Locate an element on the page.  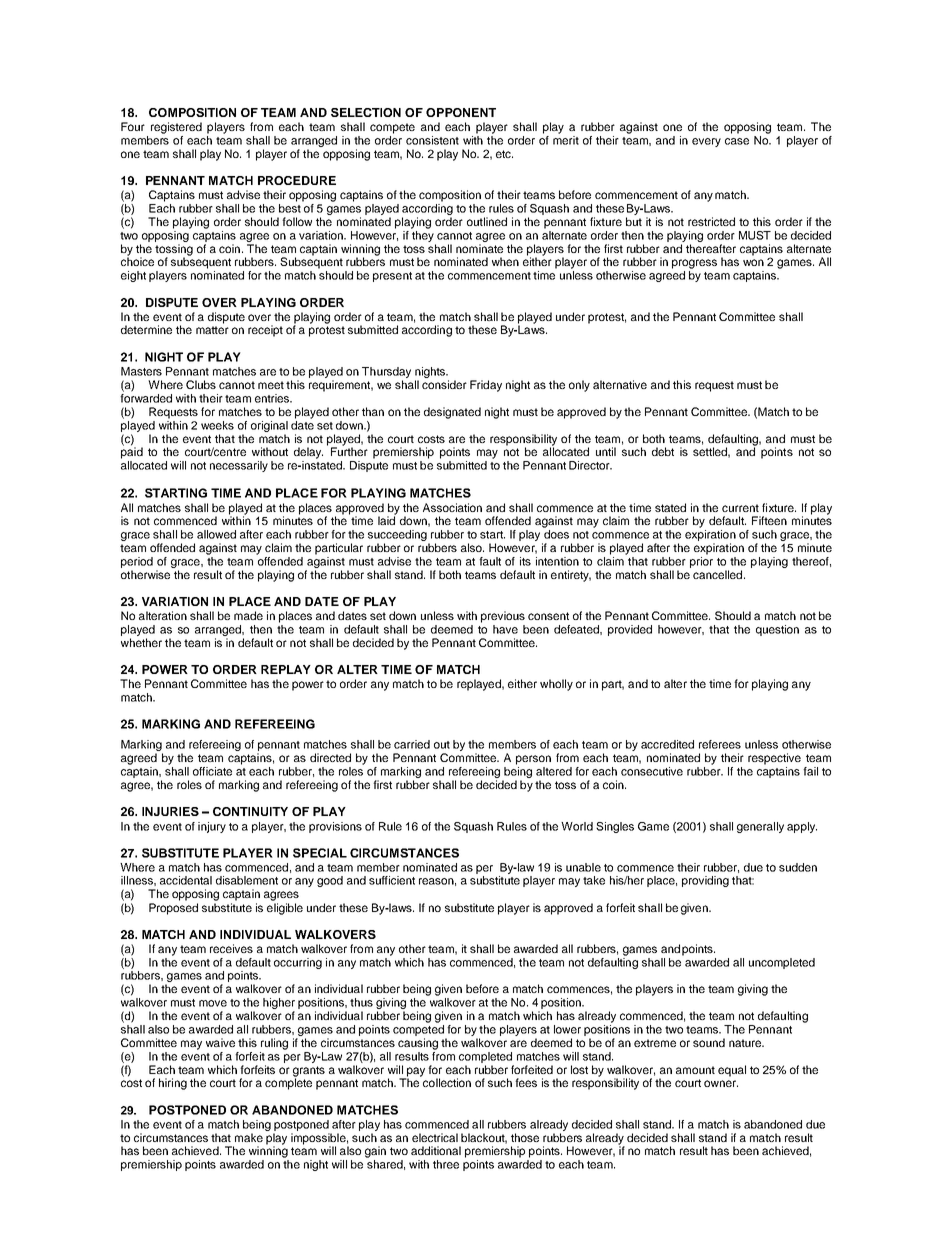
consistent is located at coordinates (432, 140).
